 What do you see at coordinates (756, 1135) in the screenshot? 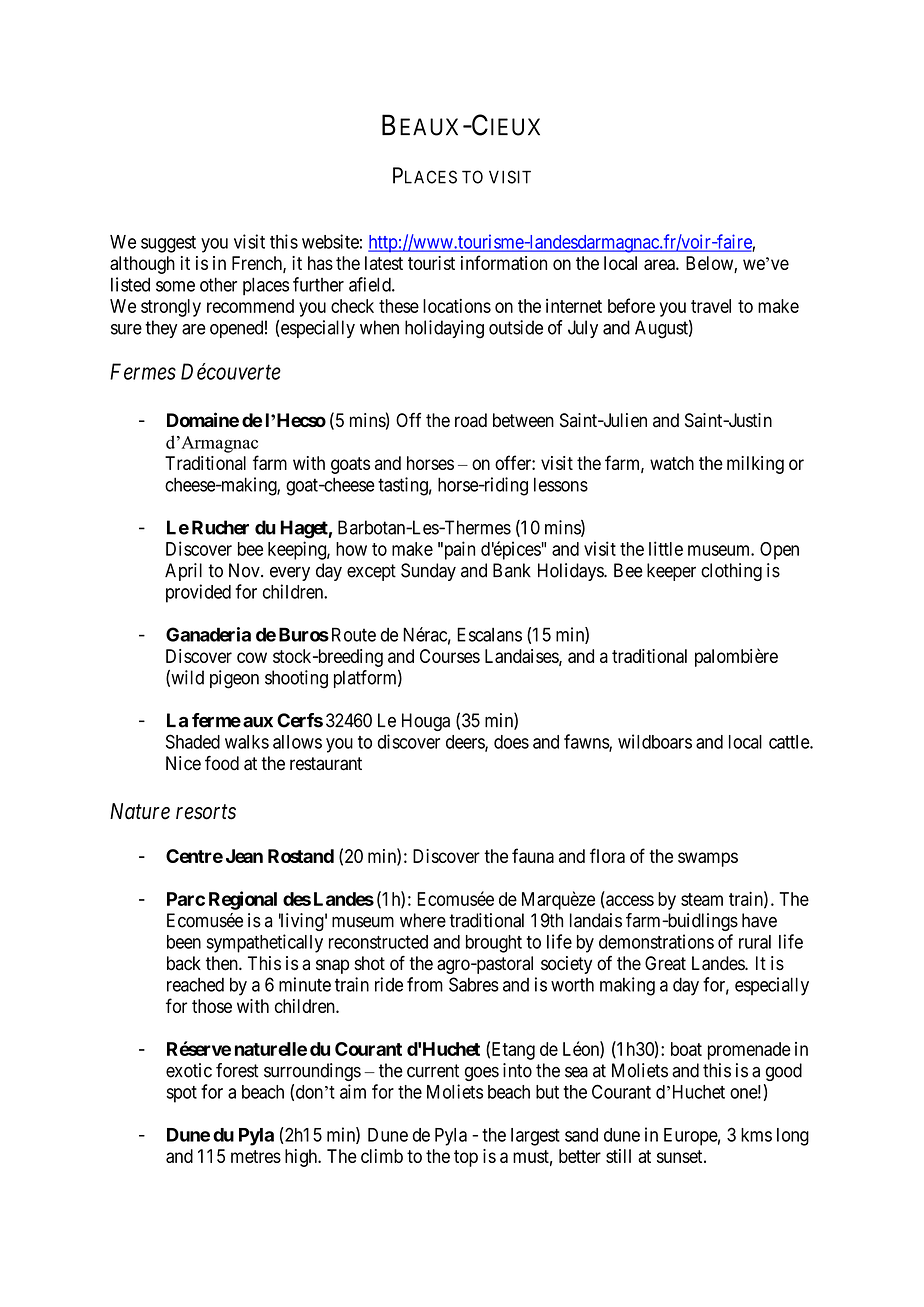
I see `kms` at bounding box center [756, 1135].
